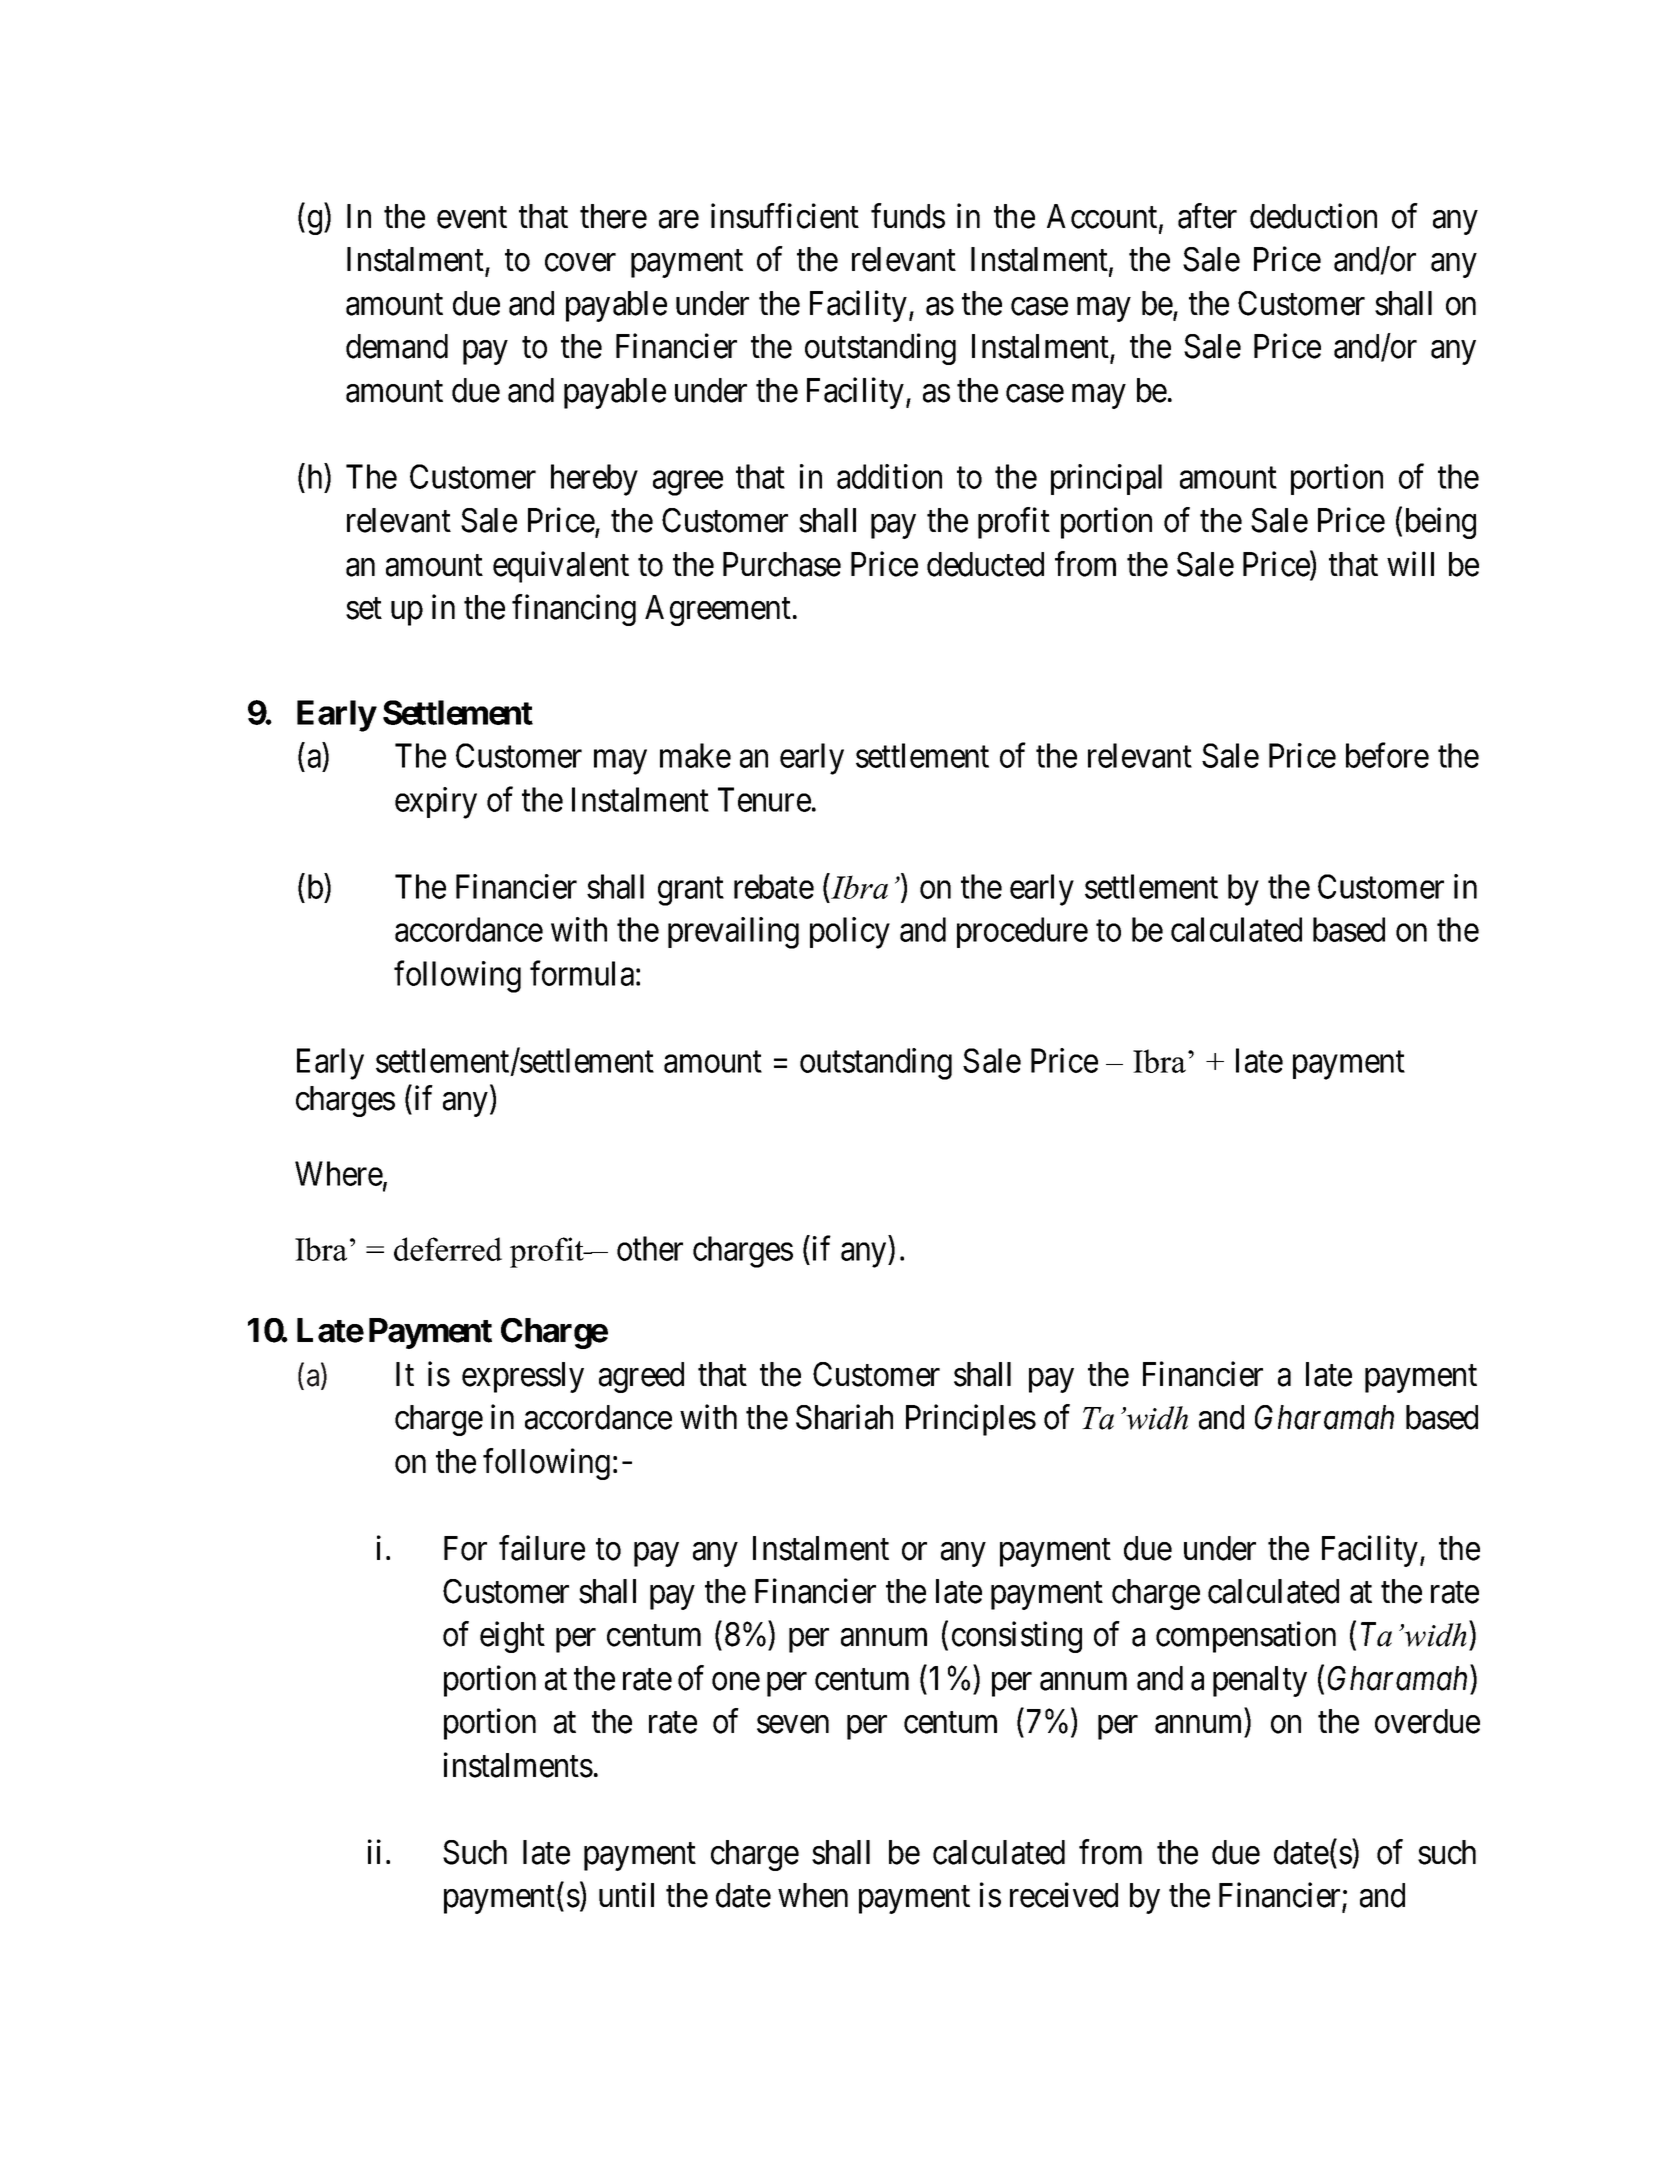 The height and width of the image is (2169, 1676). I want to click on until, so click(626, 1894).
